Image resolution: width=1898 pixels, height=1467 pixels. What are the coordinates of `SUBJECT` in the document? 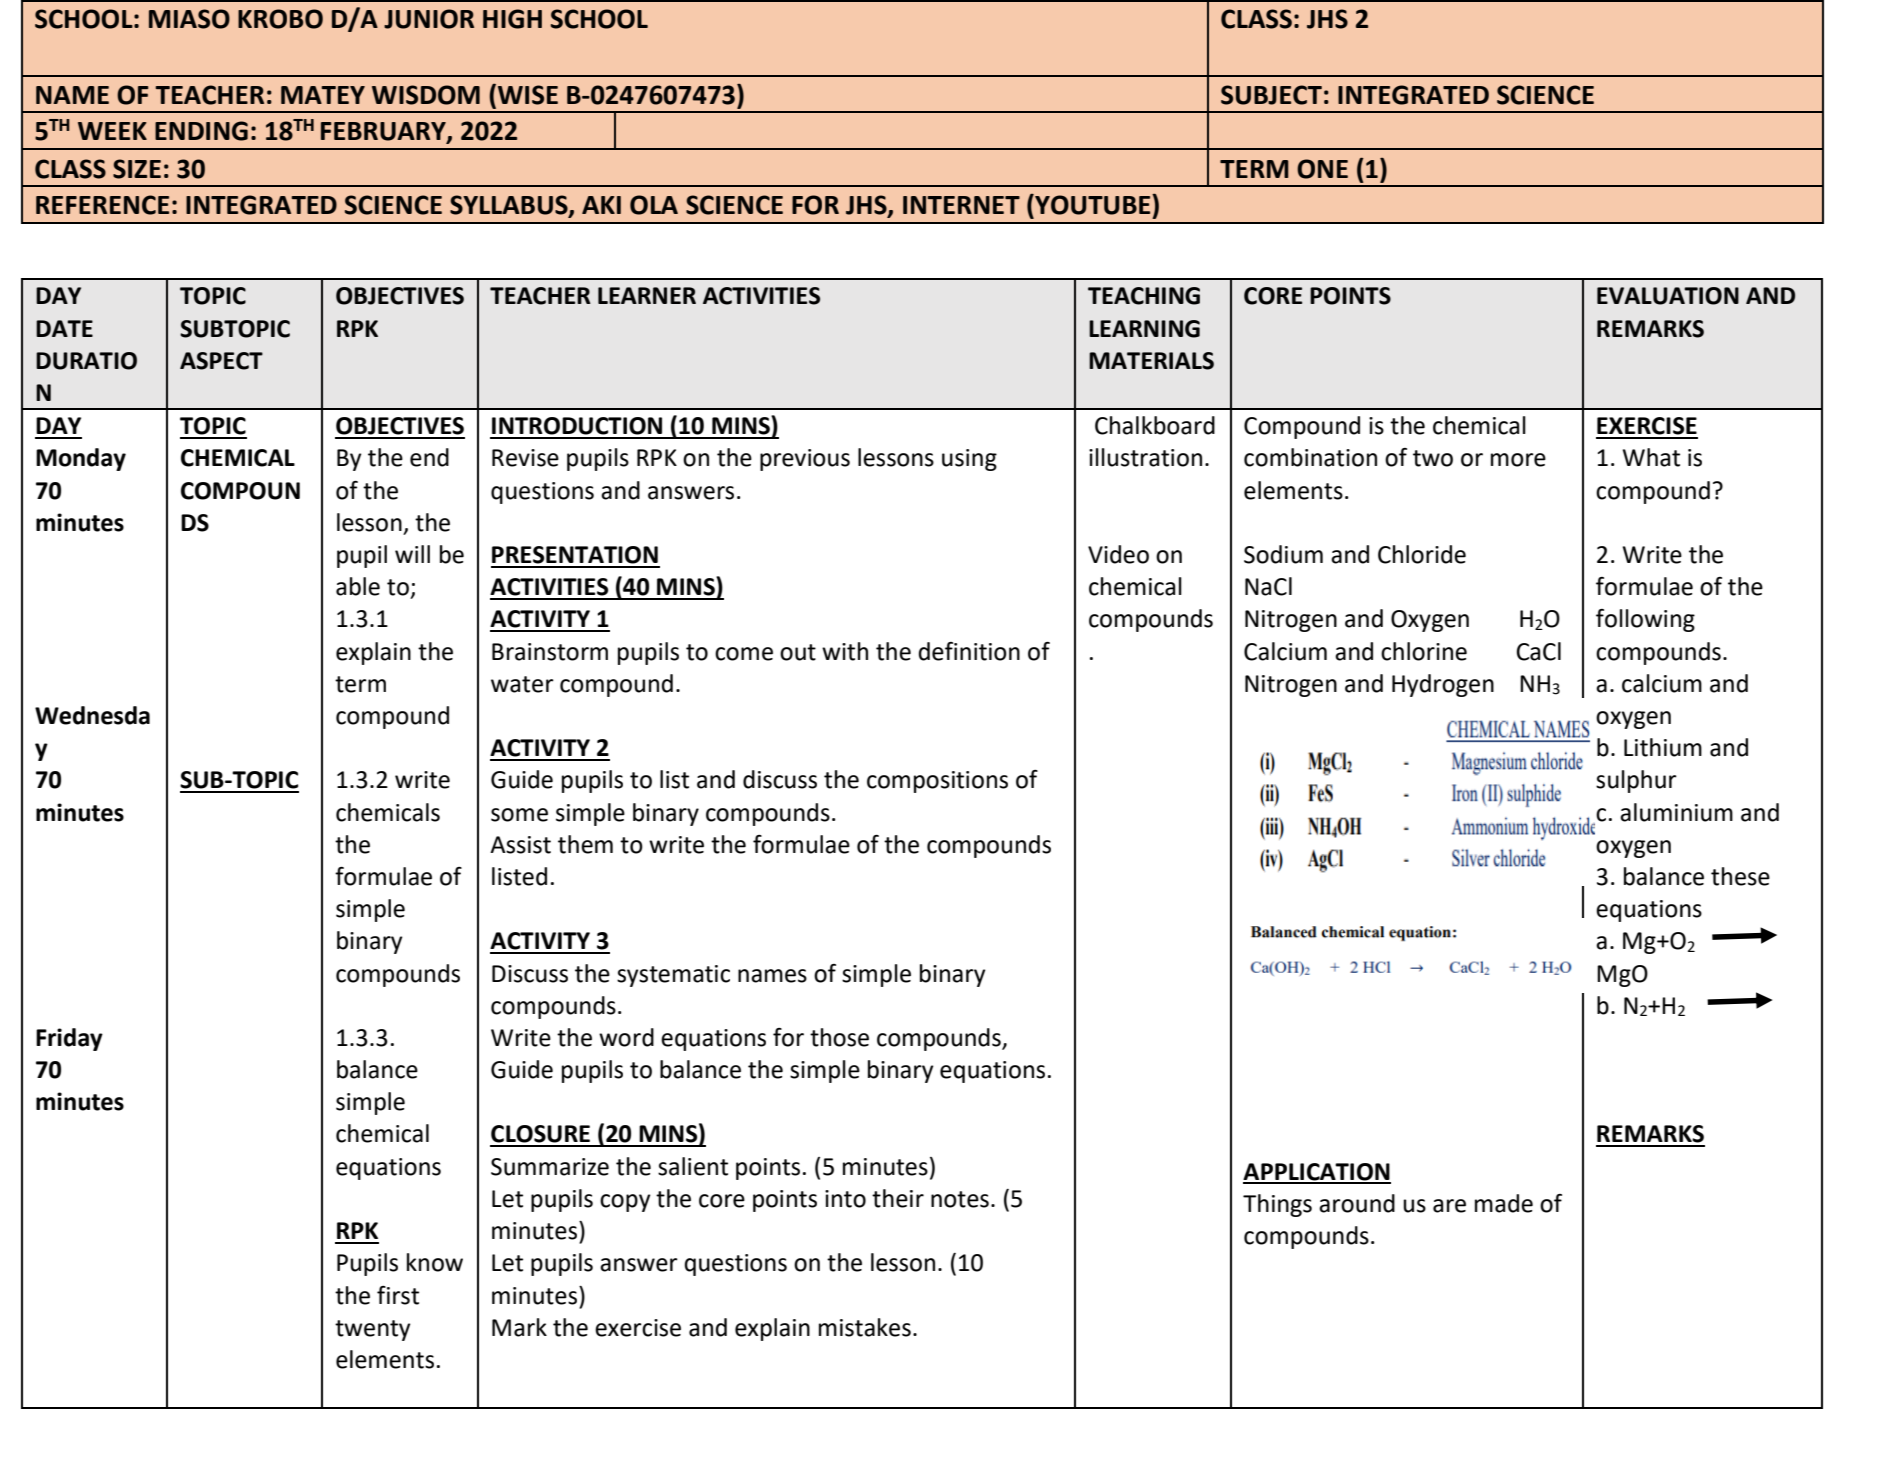 It's located at (1271, 95).
